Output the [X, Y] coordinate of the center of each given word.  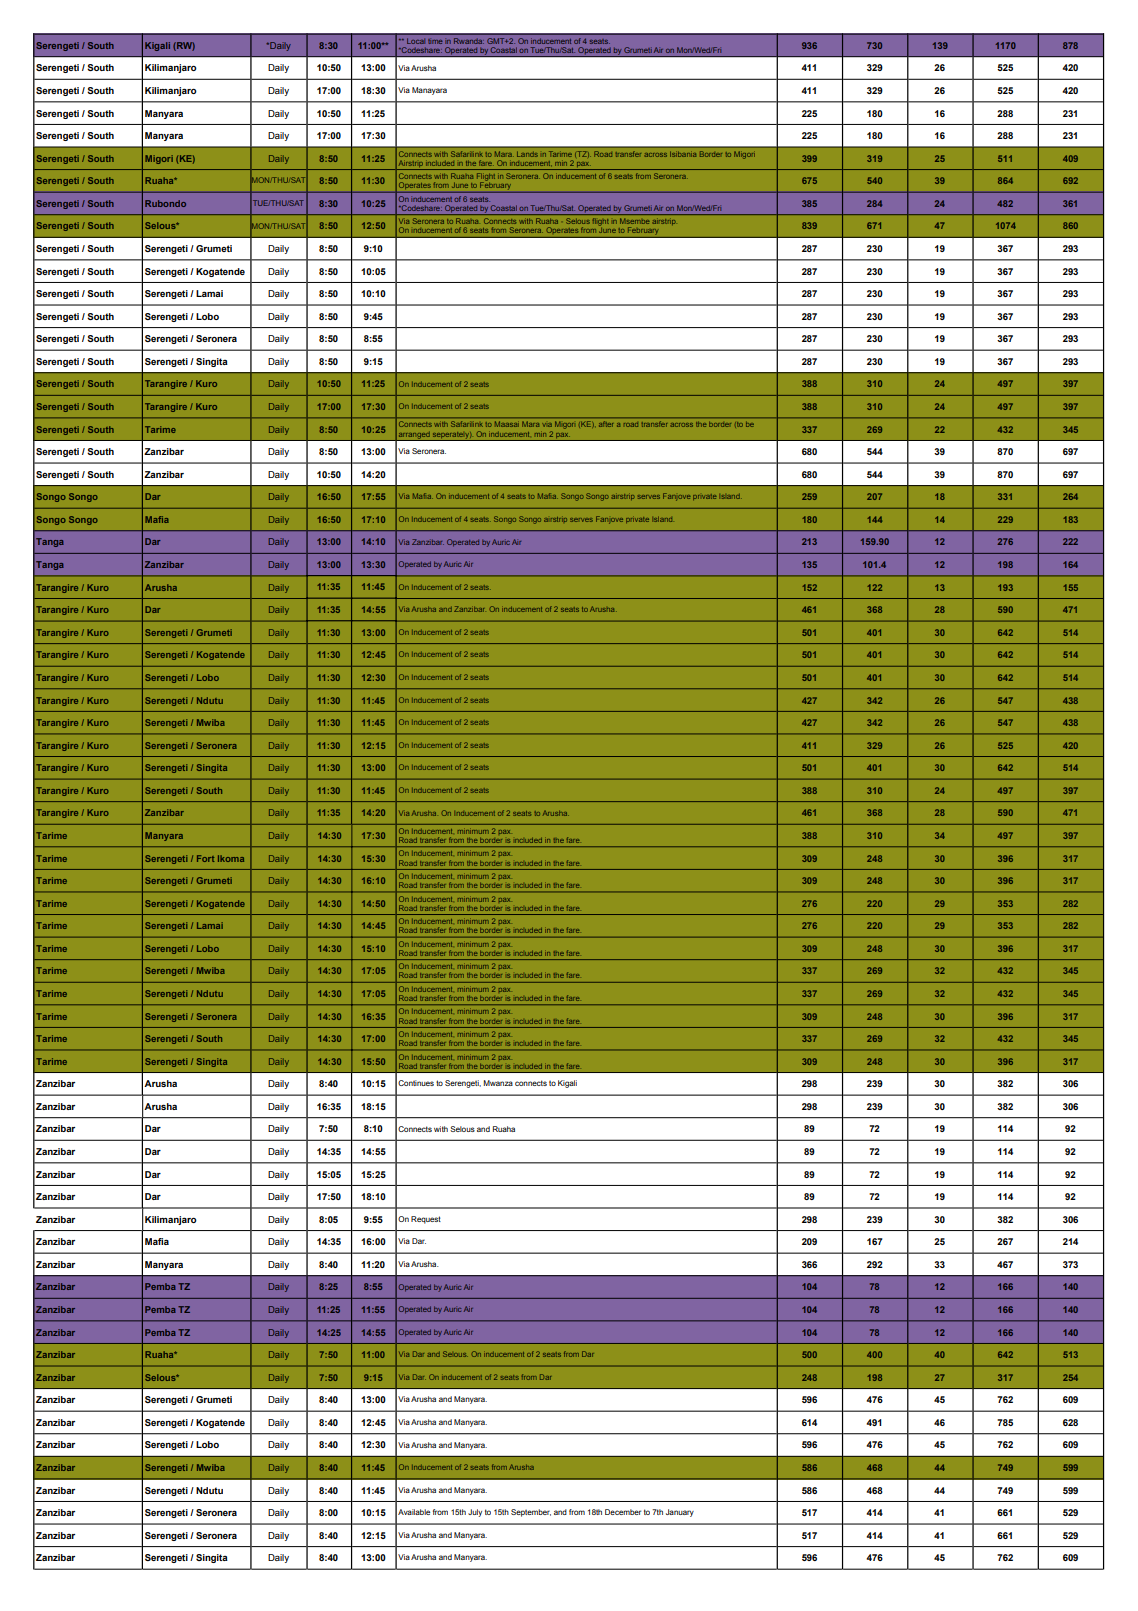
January [680, 1513]
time [435, 42]
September [531, 1513]
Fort [206, 858]
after [606, 425]
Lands [527, 154]
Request [426, 1220]
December [623, 1512]
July [475, 1513]
